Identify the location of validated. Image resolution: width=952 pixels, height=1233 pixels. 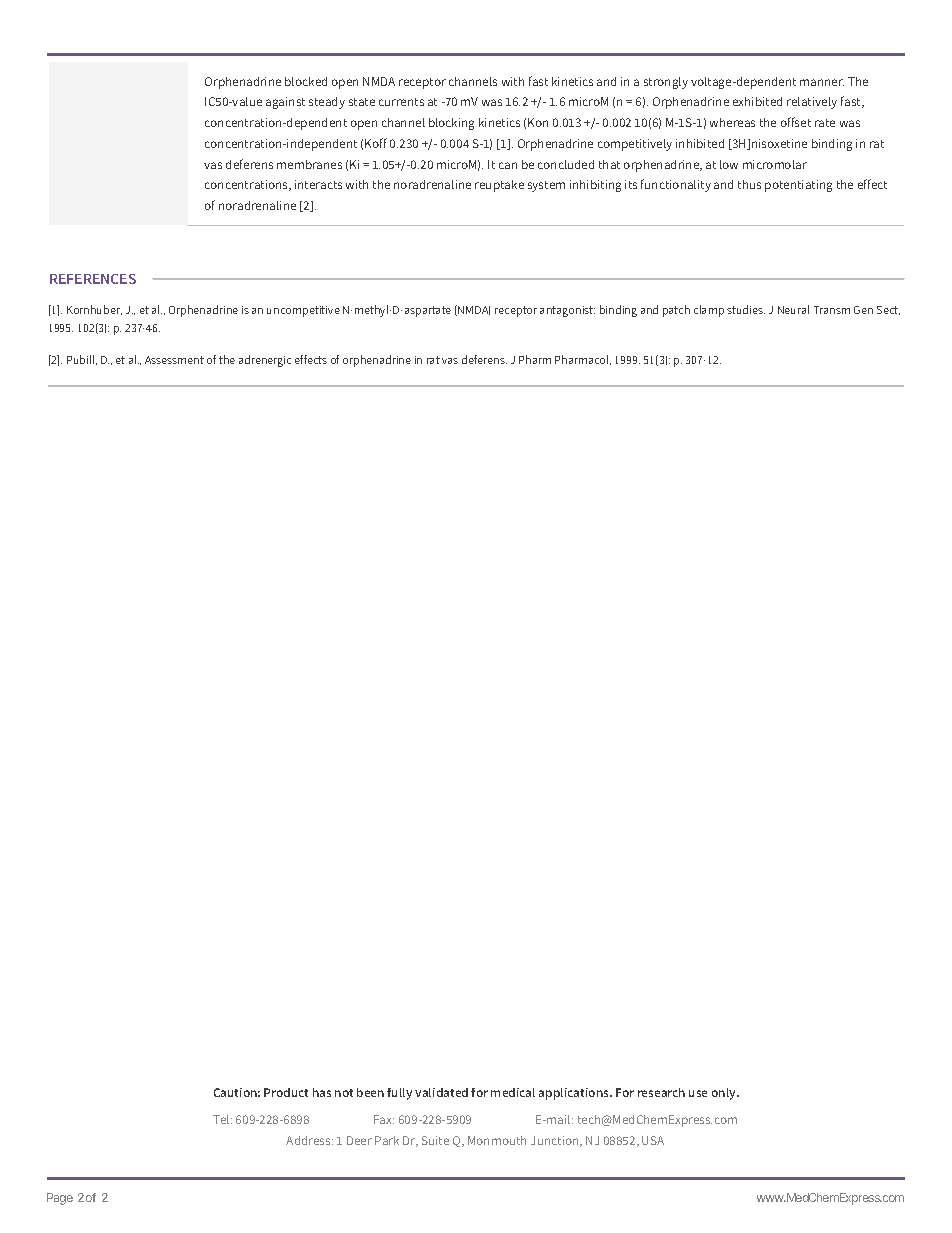
(441, 1092).
